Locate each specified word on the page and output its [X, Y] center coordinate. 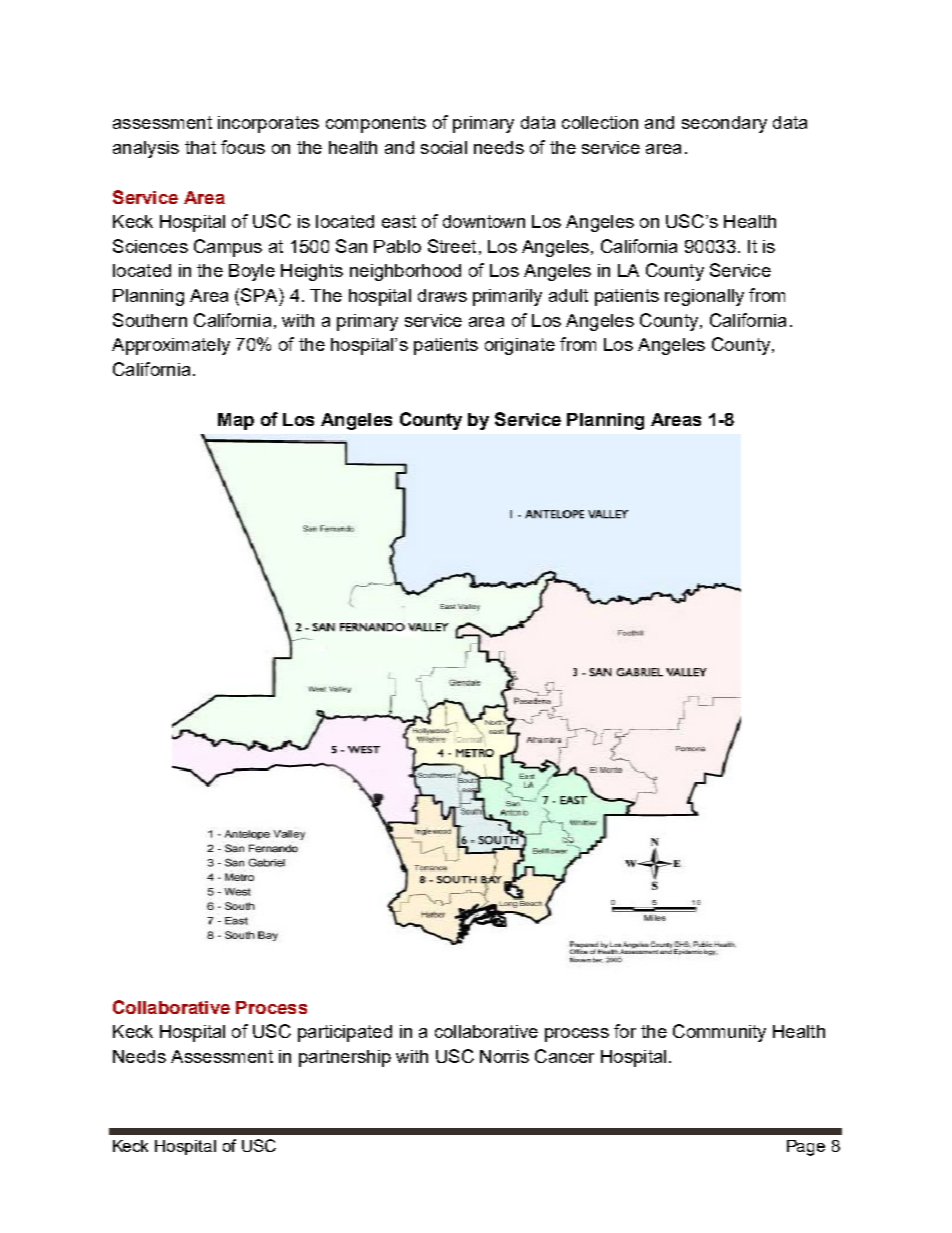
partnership [345, 1058]
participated [345, 1033]
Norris [504, 1056]
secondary [724, 124]
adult [568, 295]
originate [520, 346]
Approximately [171, 346]
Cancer [564, 1056]
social [444, 147]
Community [719, 1033]
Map [236, 421]
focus [243, 147]
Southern [150, 320]
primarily [507, 297]
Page [806, 1148]
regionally [704, 297]
